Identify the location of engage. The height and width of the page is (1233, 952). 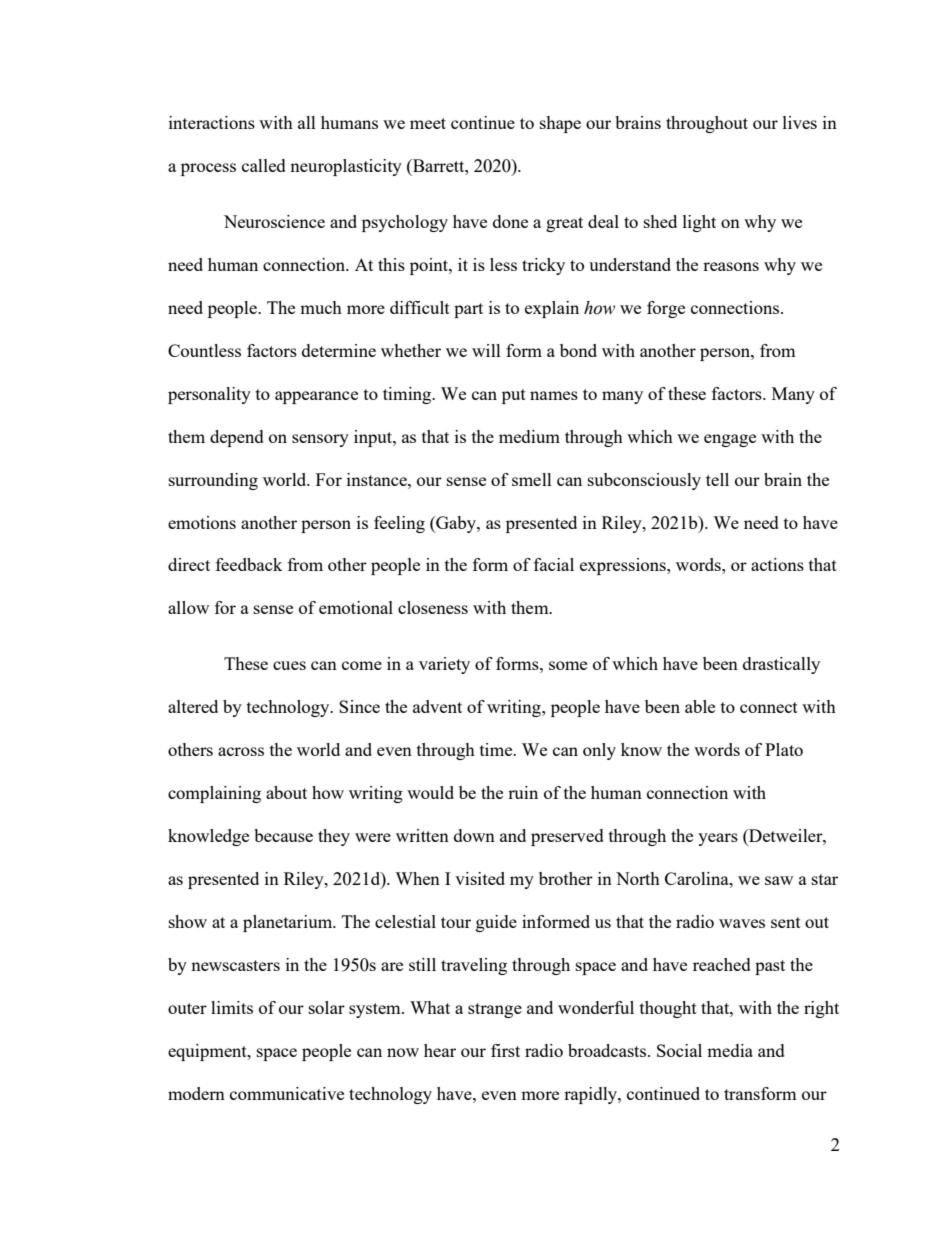
(730, 440).
